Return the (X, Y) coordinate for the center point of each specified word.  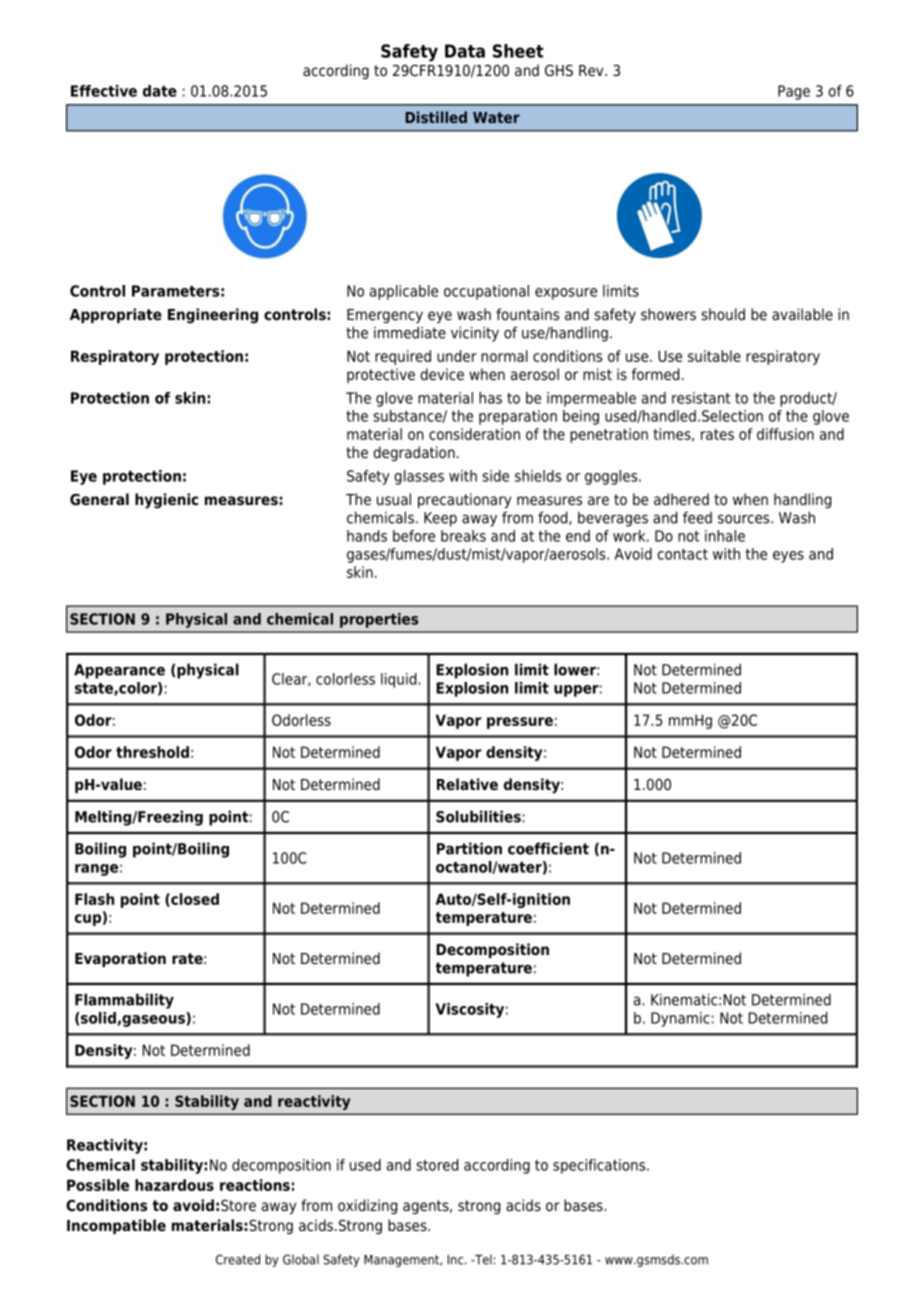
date (160, 91)
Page (794, 92)
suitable (714, 356)
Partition (469, 848)
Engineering (213, 316)
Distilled (436, 117)
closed (194, 900)
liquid (400, 680)
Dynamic (680, 1019)
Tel (482, 1259)
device (442, 374)
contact (682, 554)
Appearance (119, 671)
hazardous (174, 1185)
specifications (600, 1166)
